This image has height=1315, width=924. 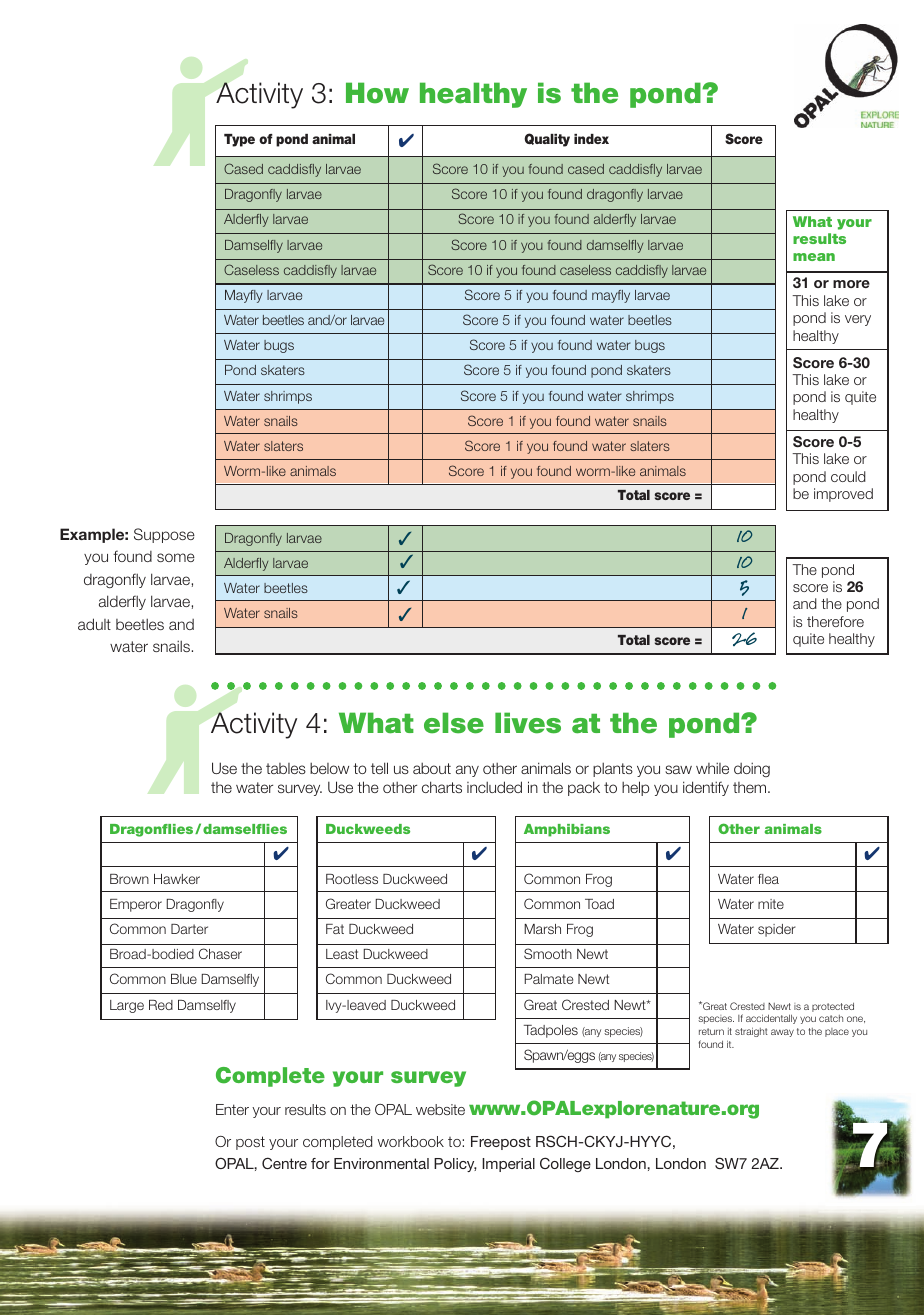 I want to click on adult, so click(x=94, y=624).
